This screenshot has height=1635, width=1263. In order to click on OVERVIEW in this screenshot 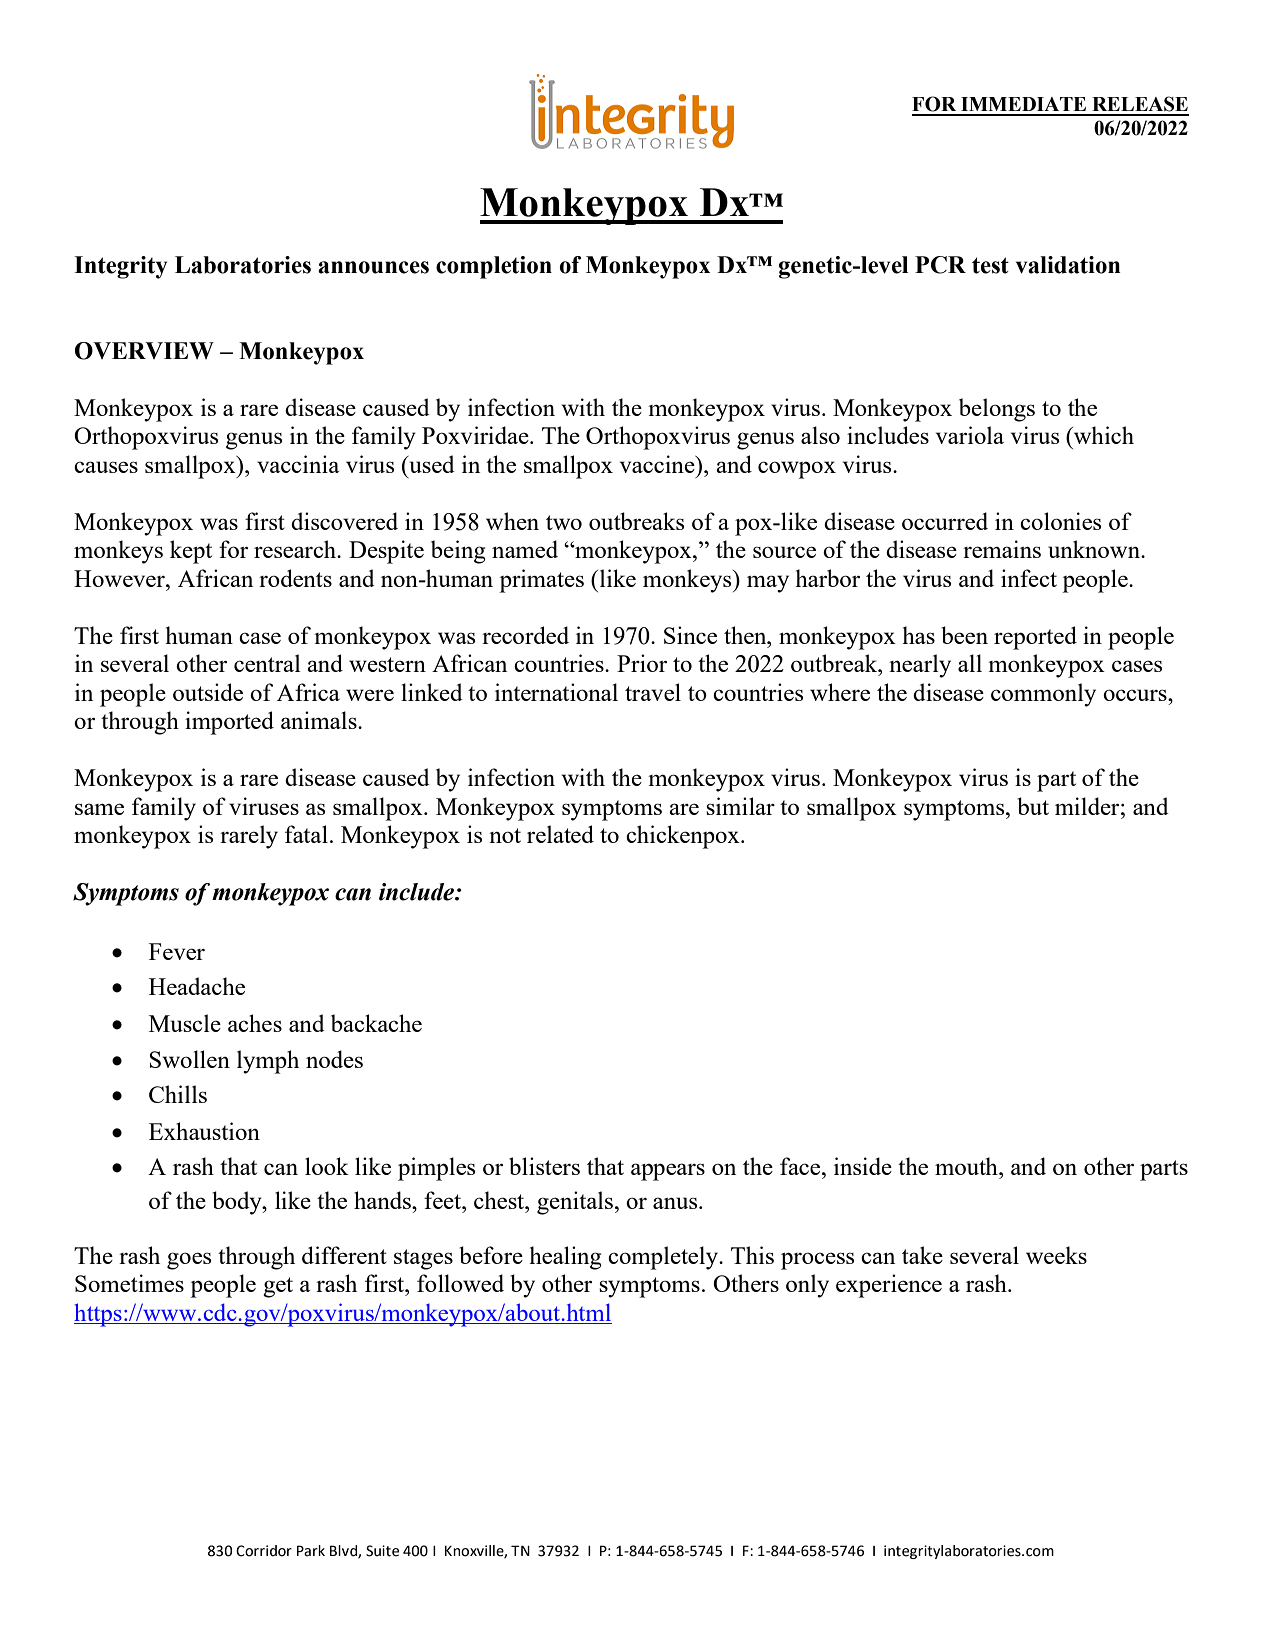, I will do `click(144, 351)`.
